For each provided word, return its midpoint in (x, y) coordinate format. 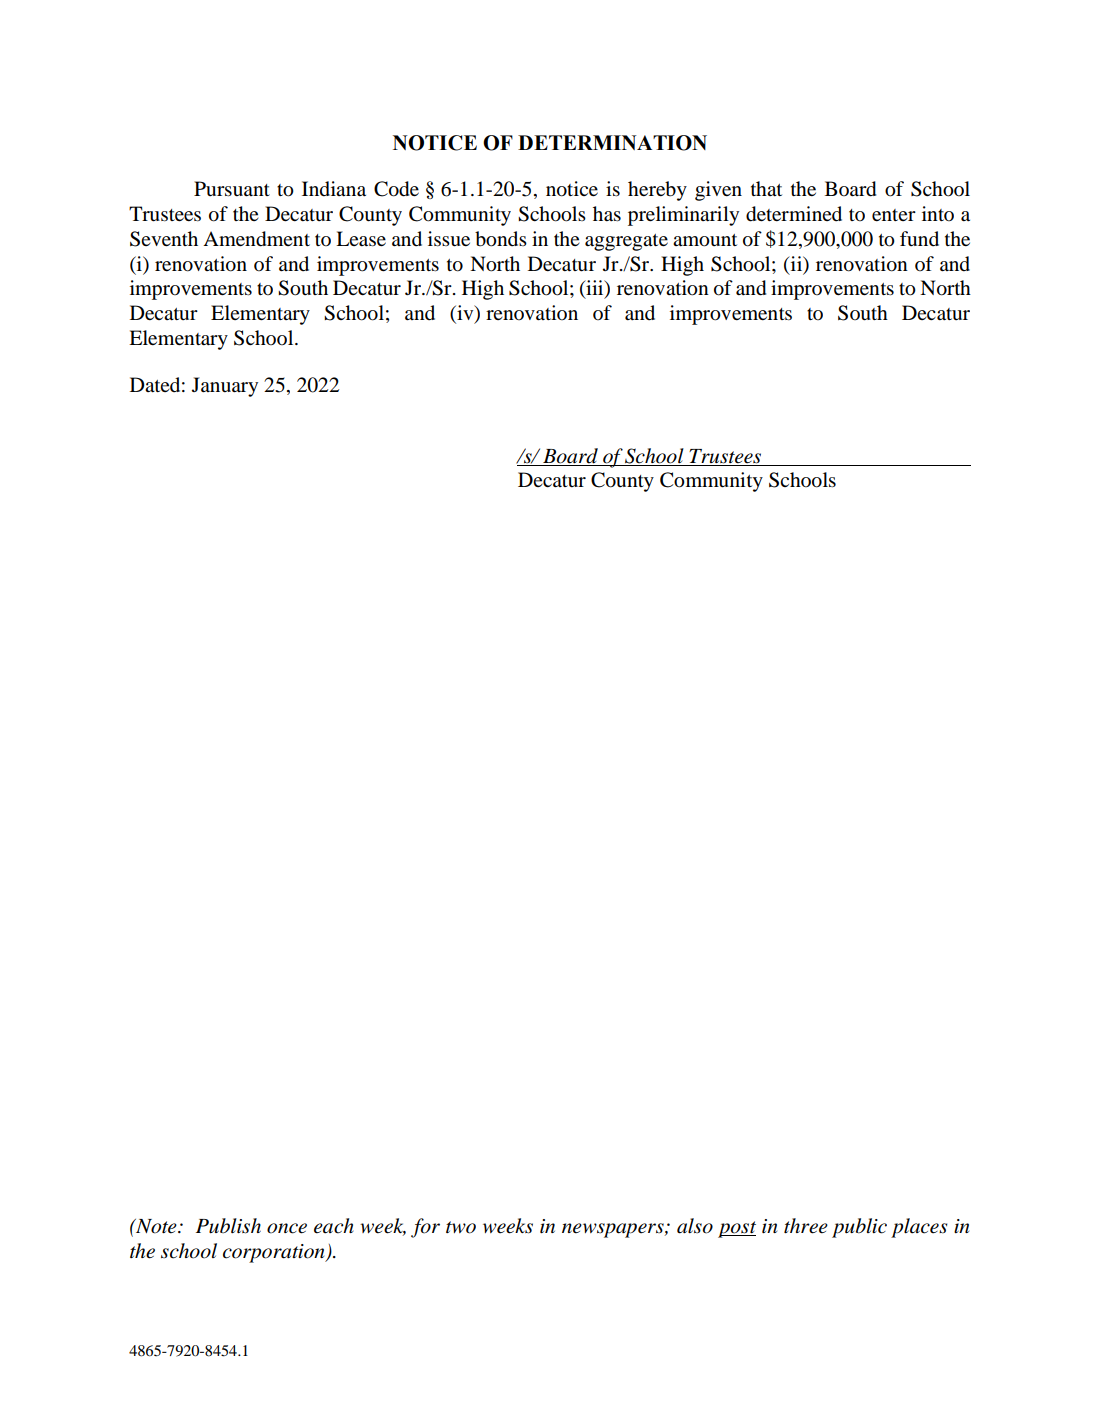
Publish (228, 1226)
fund (919, 239)
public (859, 1228)
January (225, 387)
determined (794, 214)
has (607, 214)
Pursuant (232, 189)
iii (595, 289)
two (461, 1227)
